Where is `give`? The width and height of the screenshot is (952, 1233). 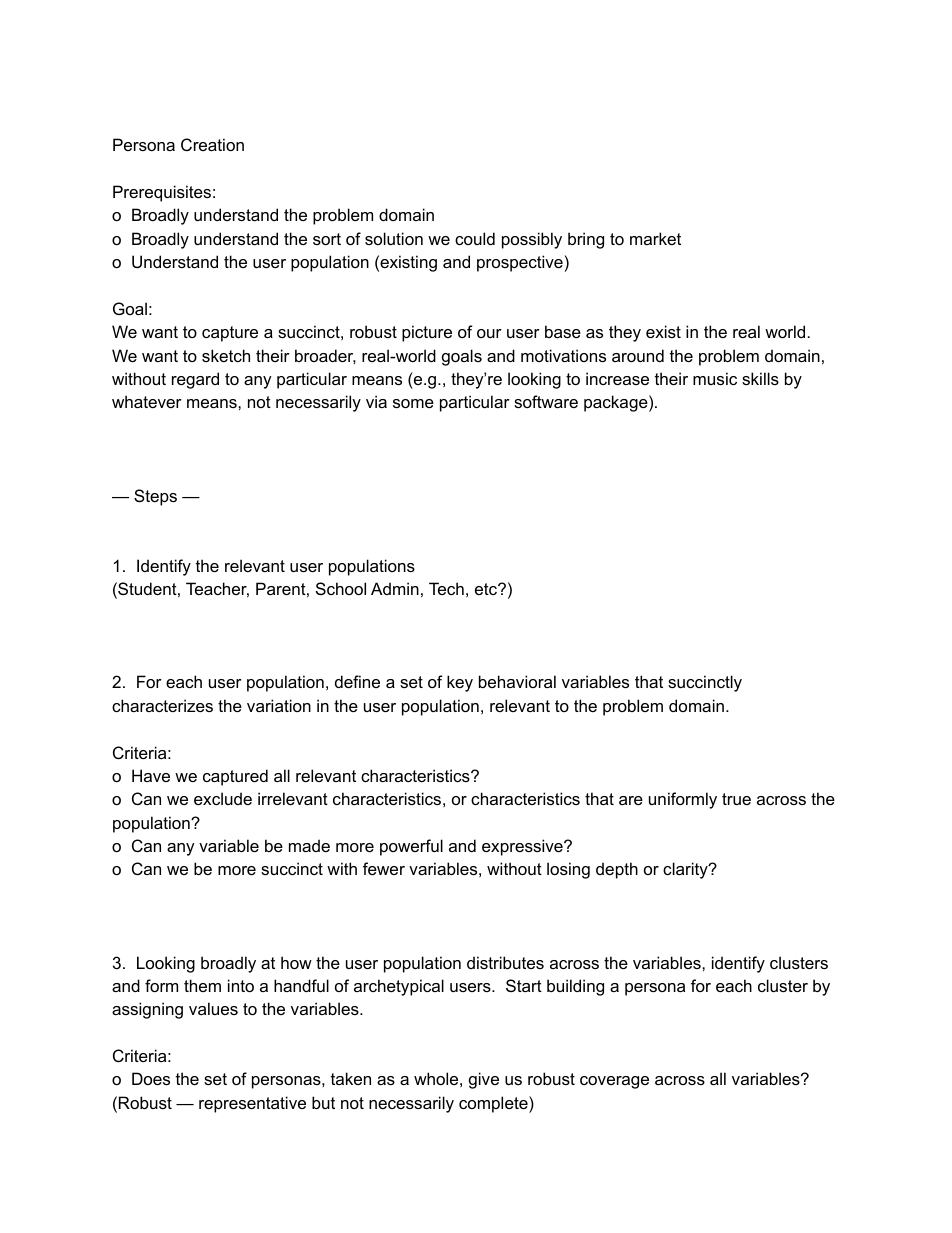 give is located at coordinates (484, 1080).
